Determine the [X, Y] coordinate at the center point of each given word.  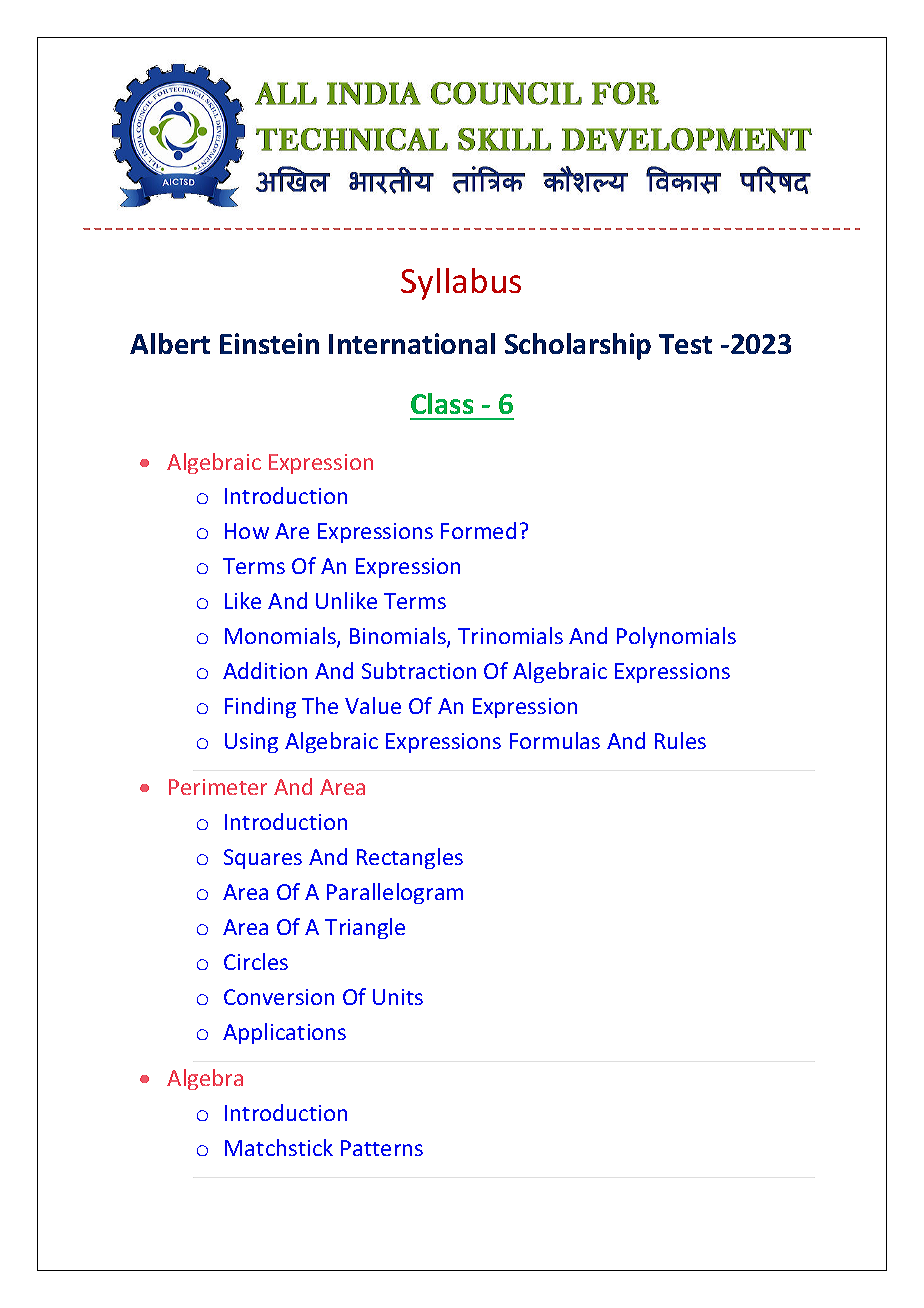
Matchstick [279, 1147]
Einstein [269, 343]
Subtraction [419, 670]
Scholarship [578, 346]
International [412, 343]
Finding [260, 707]
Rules [680, 740]
